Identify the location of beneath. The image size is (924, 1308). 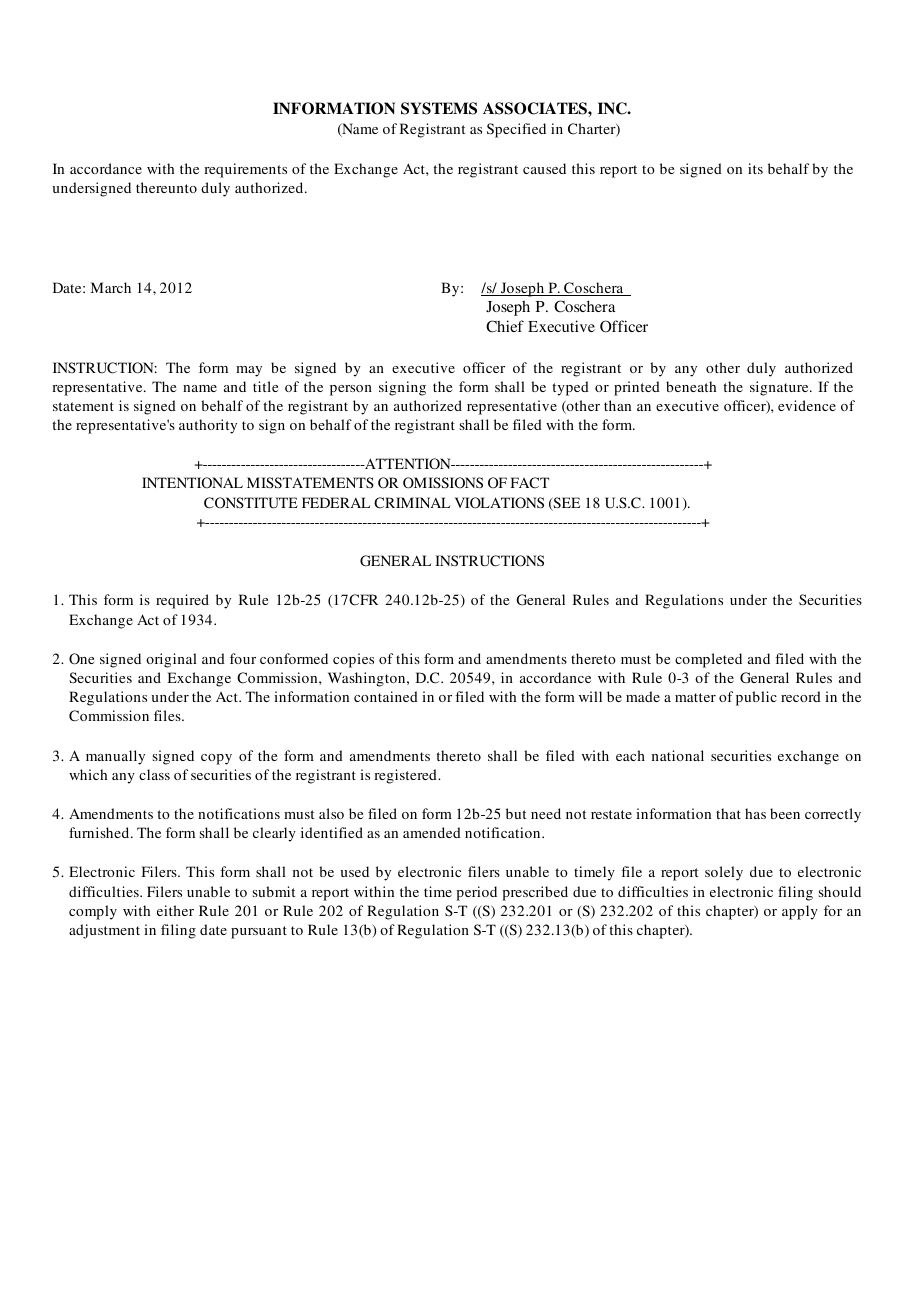
(691, 386).
